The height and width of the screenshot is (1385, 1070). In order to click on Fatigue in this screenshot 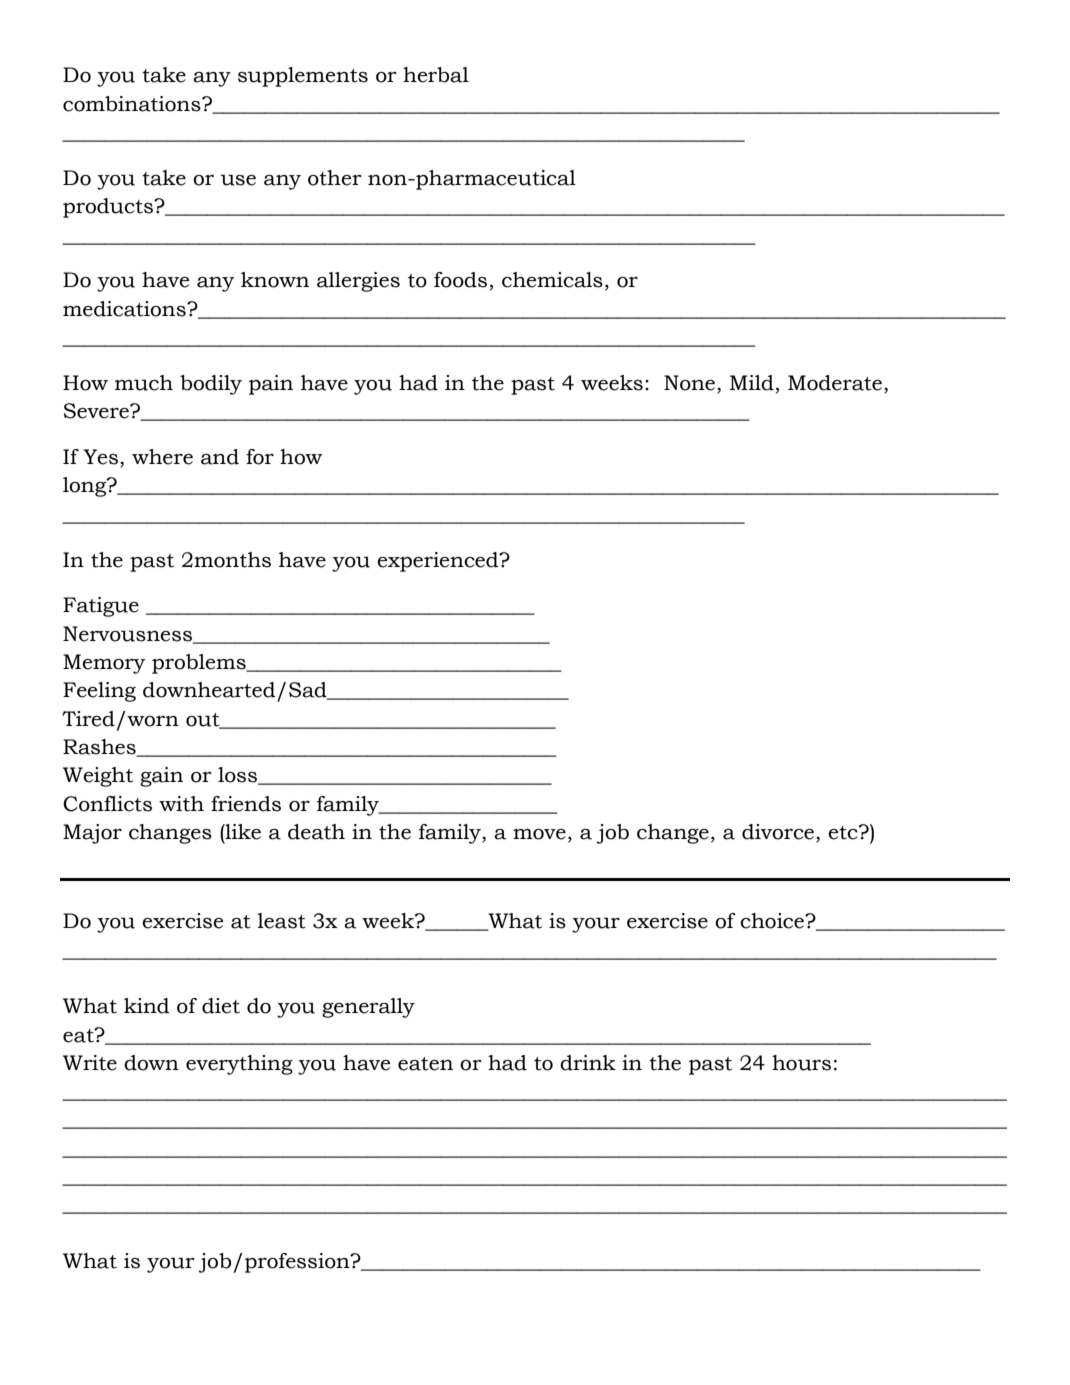, I will do `click(101, 607)`.
